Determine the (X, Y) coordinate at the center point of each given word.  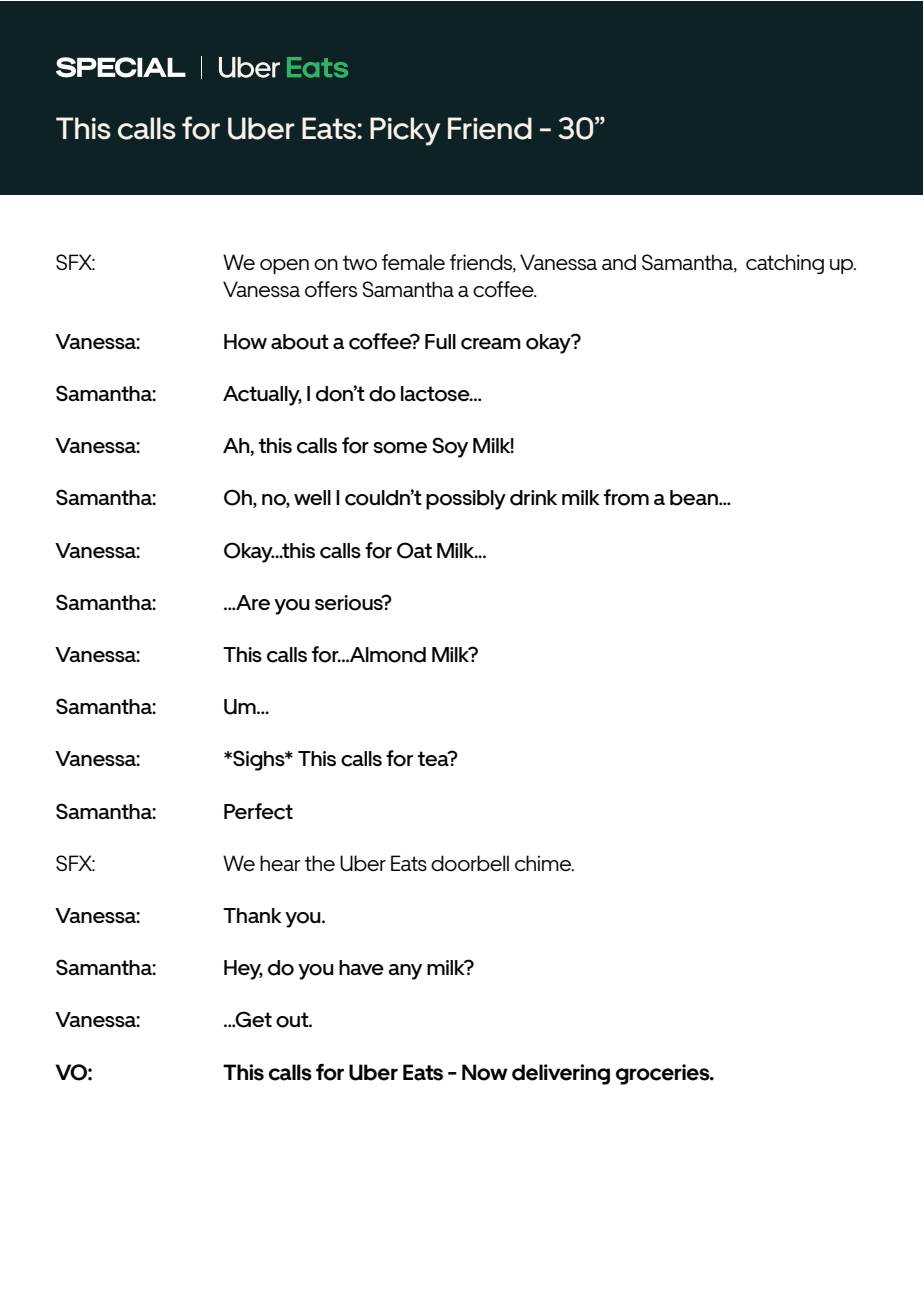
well (312, 497)
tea (434, 758)
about (300, 342)
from (626, 497)
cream (491, 344)
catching (785, 264)
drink (533, 498)
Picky (405, 131)
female (413, 262)
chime (544, 863)
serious (350, 603)
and (619, 262)
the (320, 863)
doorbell (470, 863)
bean (695, 498)
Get (252, 1019)
